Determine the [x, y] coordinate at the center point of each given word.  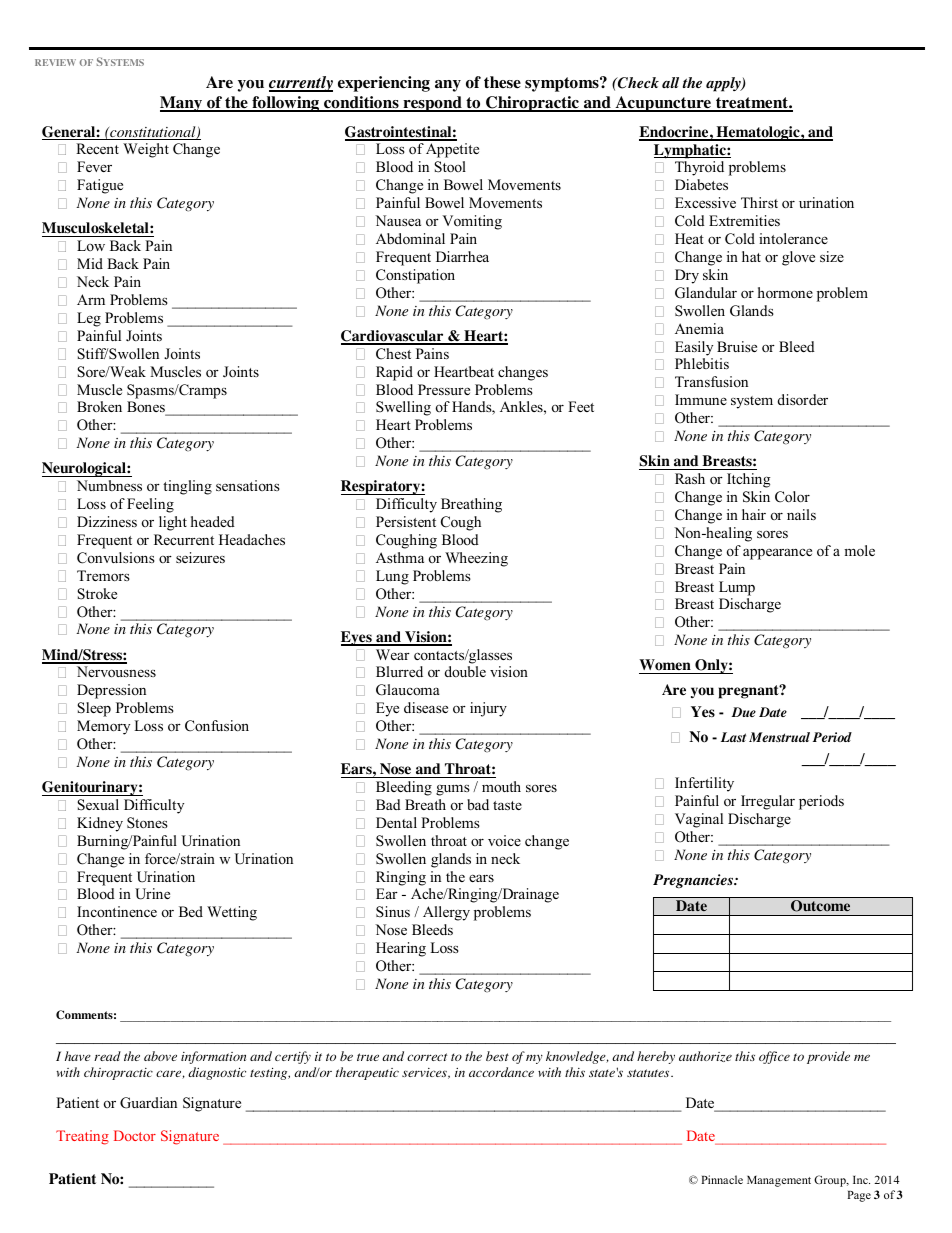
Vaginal [699, 820]
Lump [737, 588]
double [465, 671]
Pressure [444, 389]
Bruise [737, 346]
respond [432, 104]
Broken [99, 406]
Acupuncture [663, 104]
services [425, 1073]
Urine [152, 894]
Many [182, 104]
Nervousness [116, 671]
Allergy [446, 913]
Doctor [135, 1135]
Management [779, 1181]
